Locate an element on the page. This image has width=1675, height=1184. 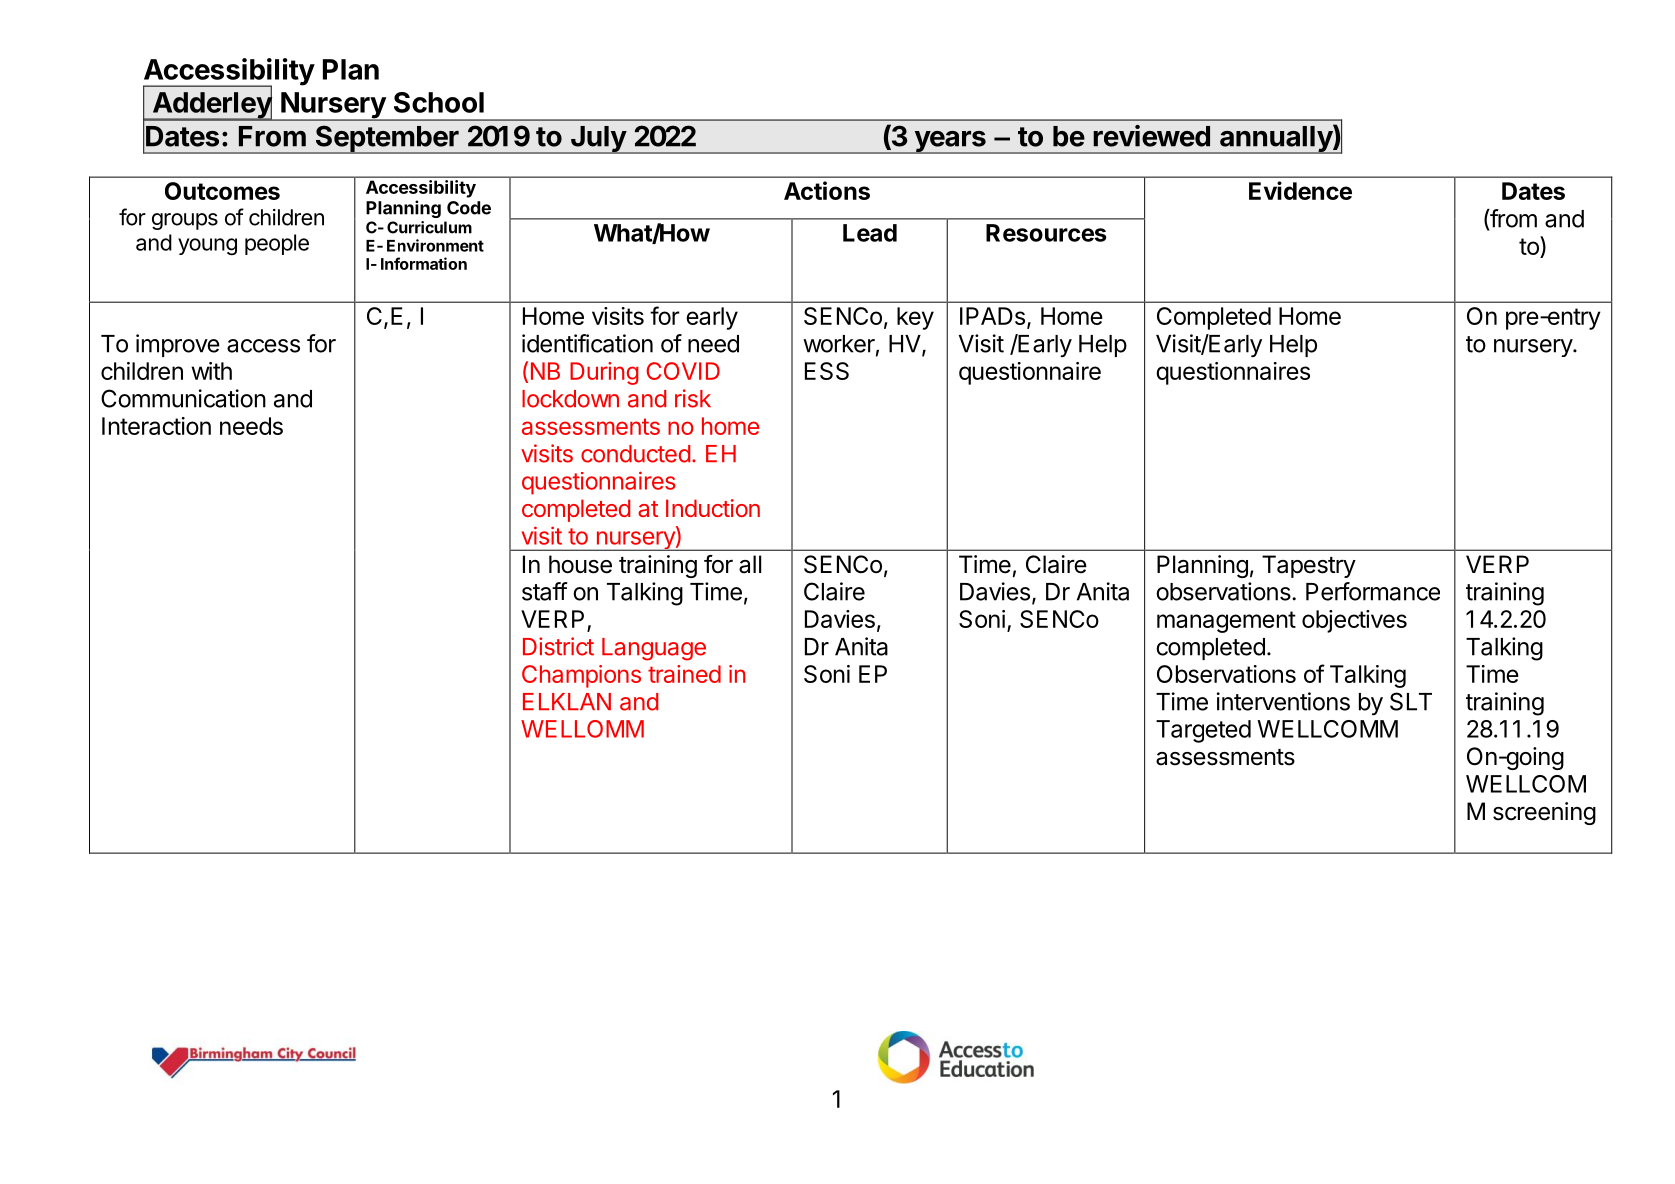
years is located at coordinates (950, 142).
